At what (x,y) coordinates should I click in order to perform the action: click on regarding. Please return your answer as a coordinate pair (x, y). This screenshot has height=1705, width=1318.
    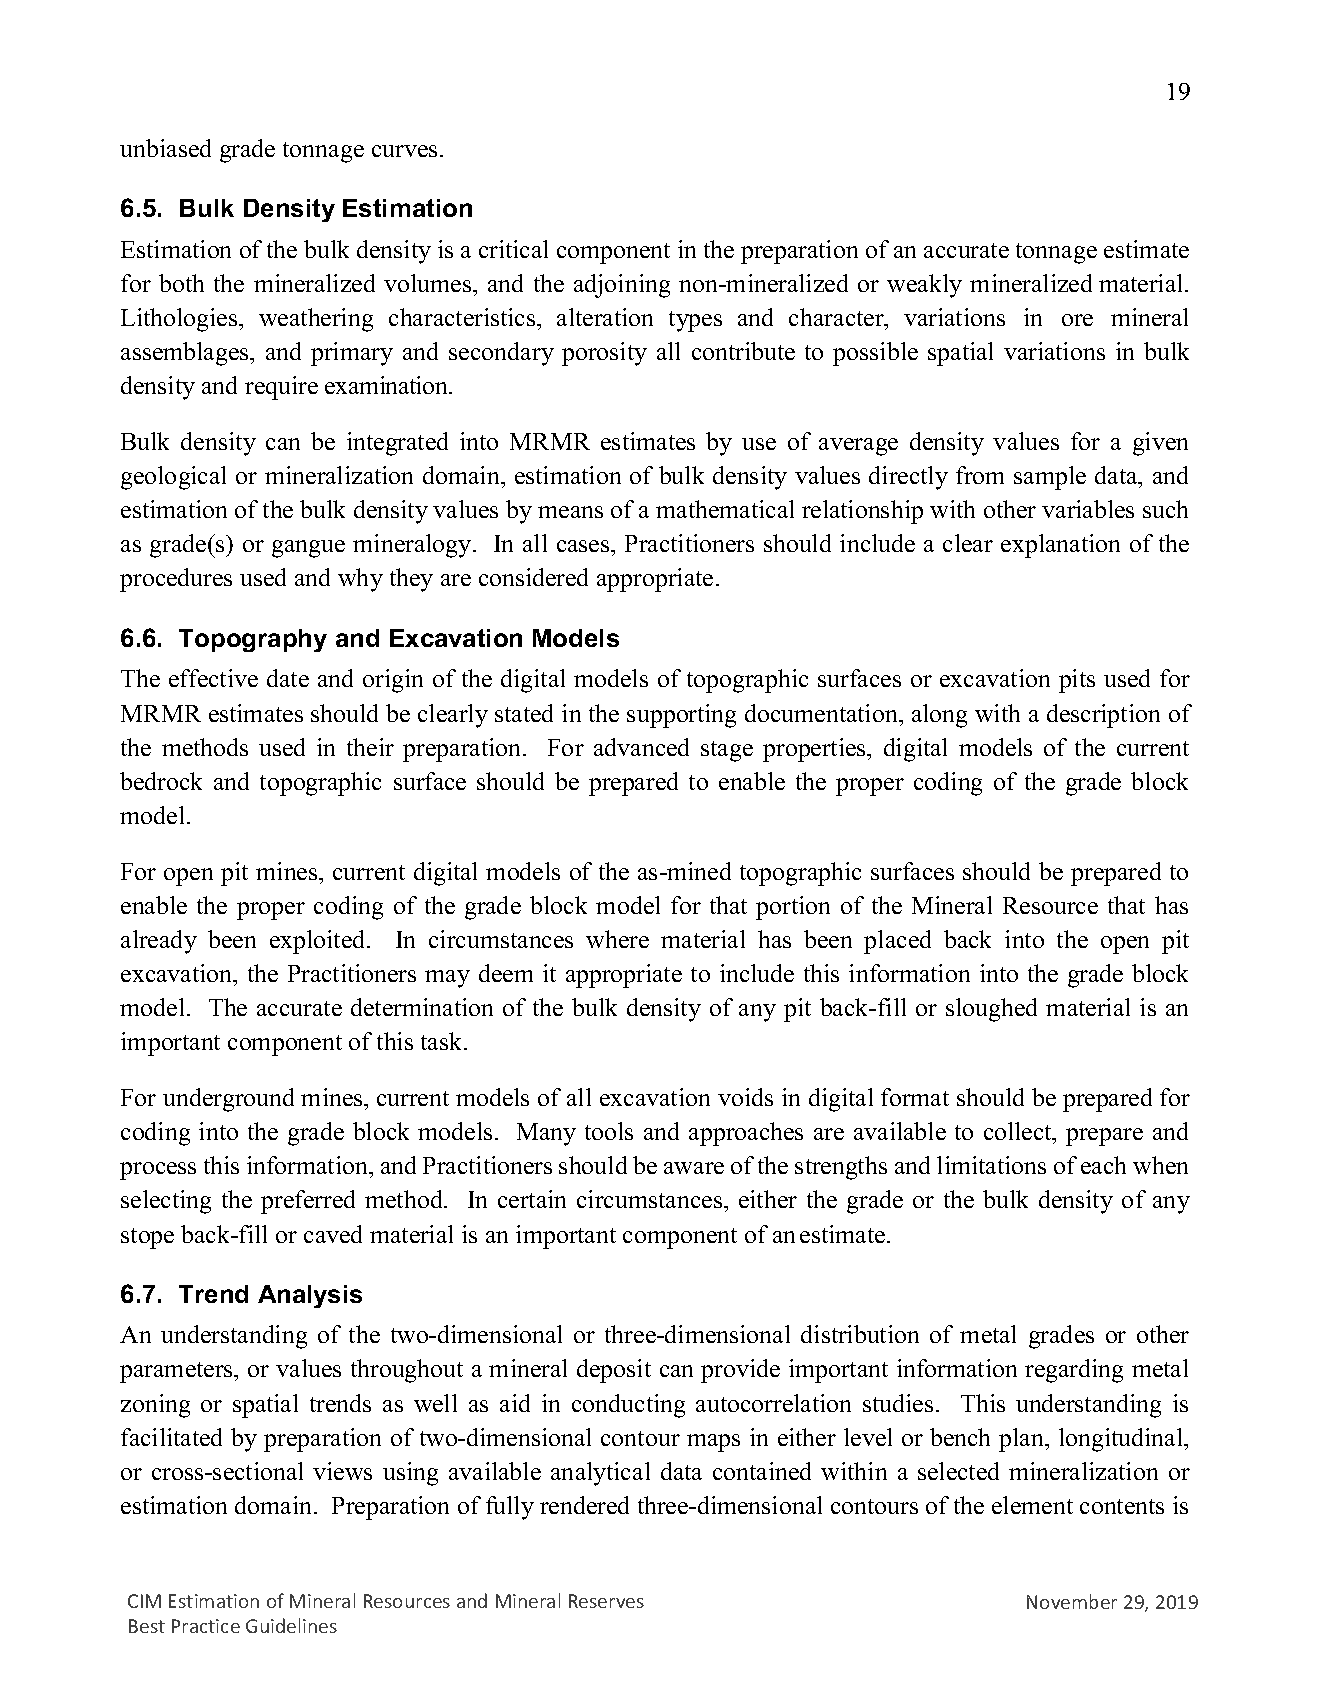
    Looking at the image, I should click on (1074, 1371).
